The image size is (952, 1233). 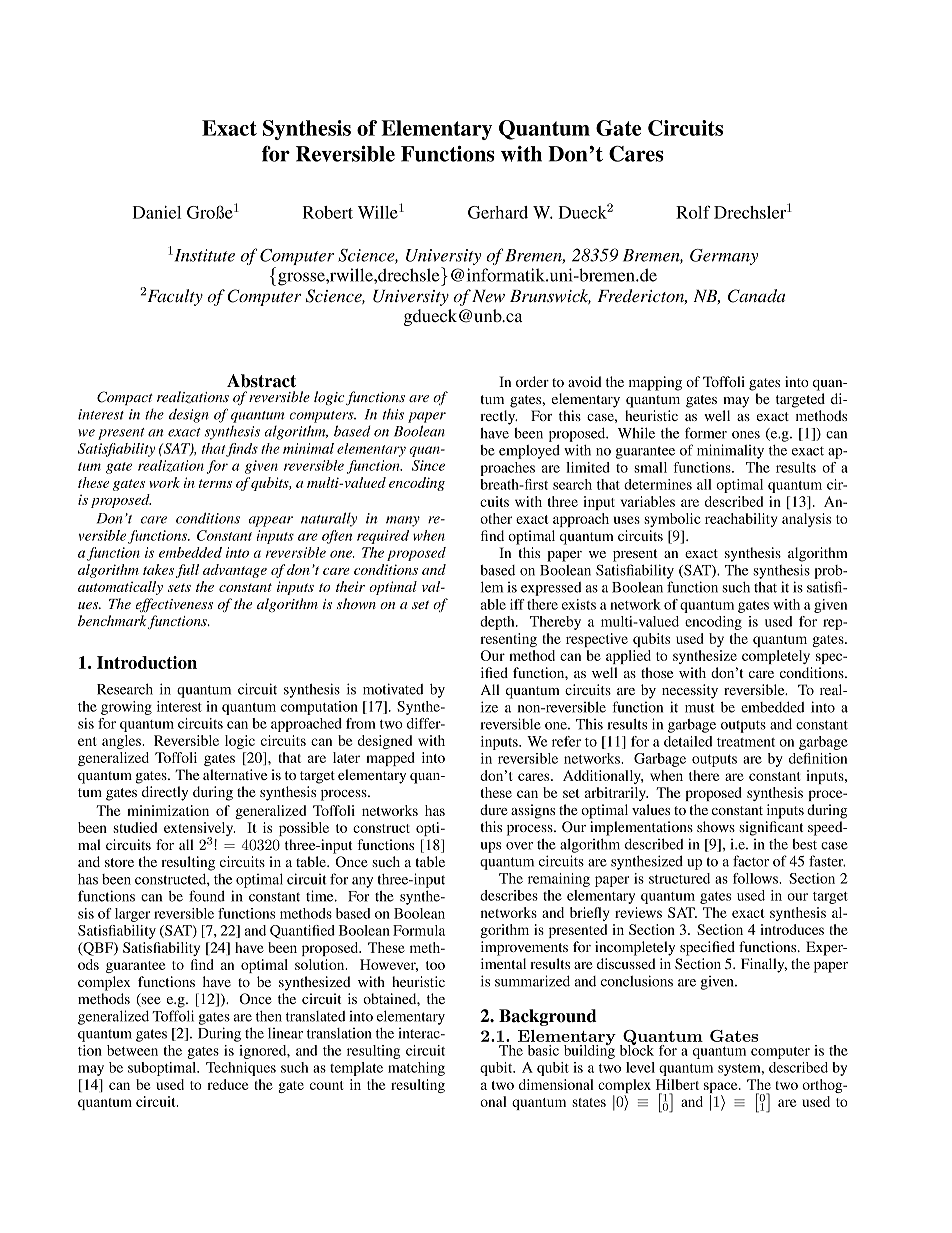 I want to click on depth, so click(x=498, y=623).
